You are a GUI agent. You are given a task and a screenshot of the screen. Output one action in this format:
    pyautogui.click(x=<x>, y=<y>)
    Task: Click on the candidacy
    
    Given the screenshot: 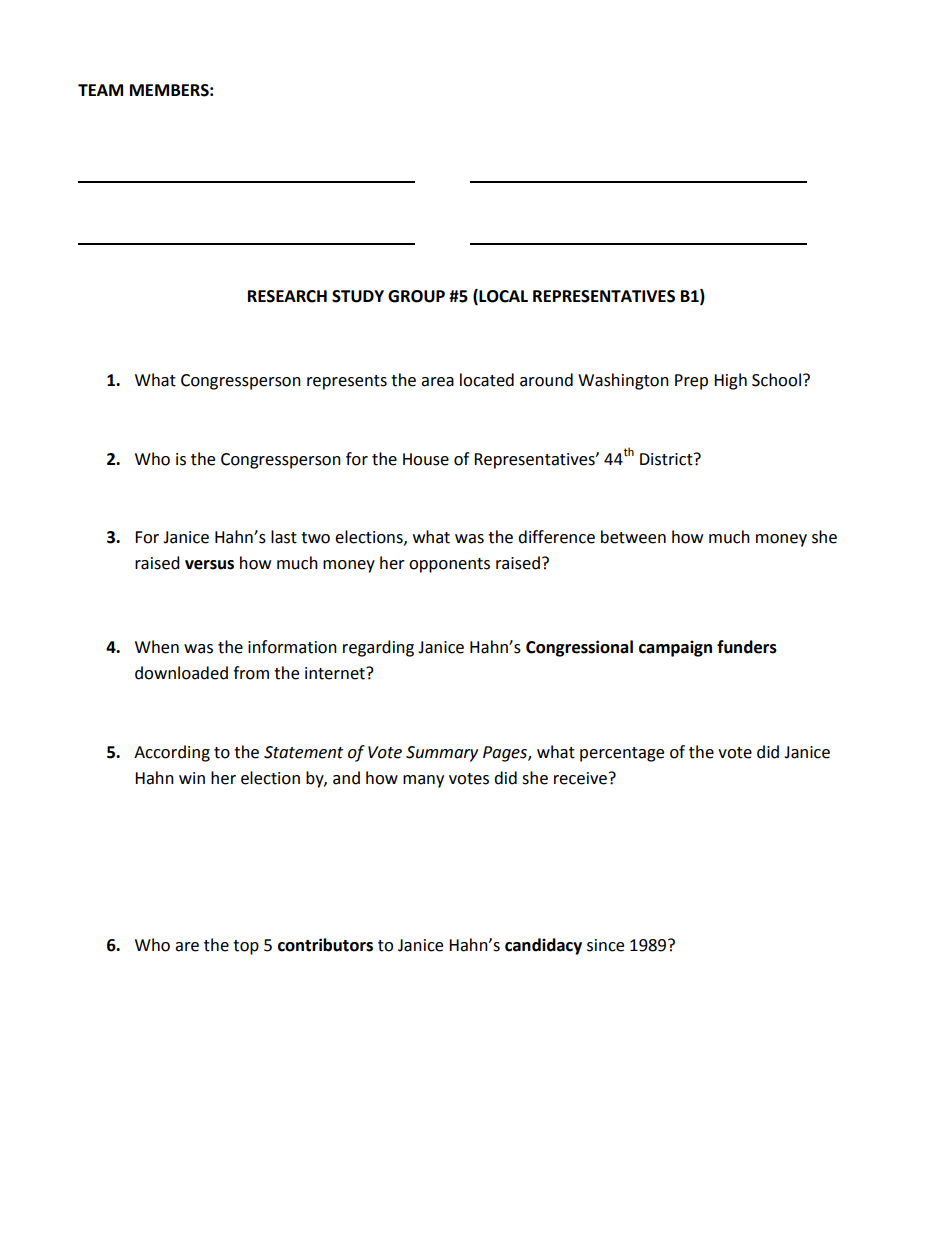 What is the action you would take?
    pyautogui.click(x=543, y=946)
